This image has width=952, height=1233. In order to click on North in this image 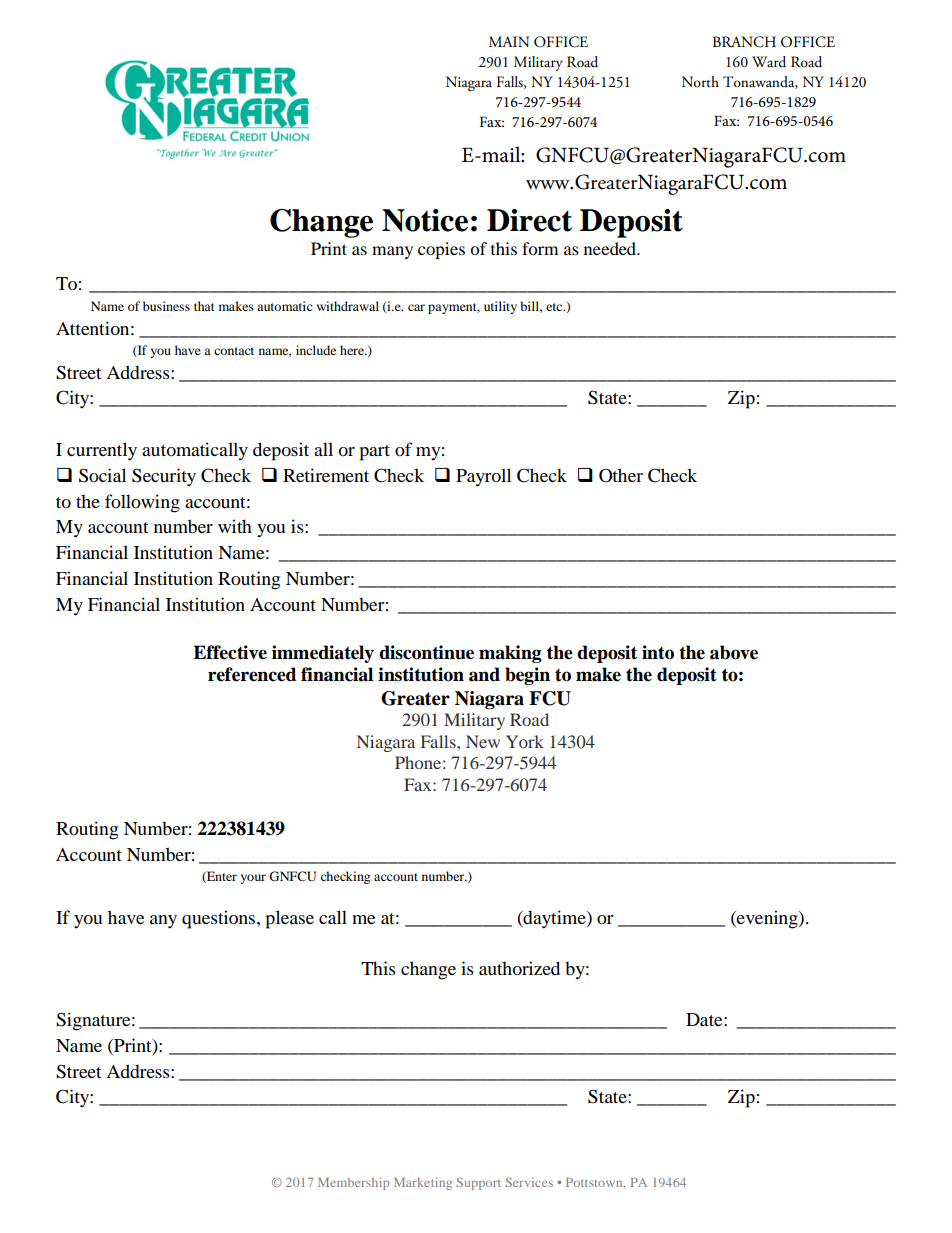, I will do `click(700, 81)`.
